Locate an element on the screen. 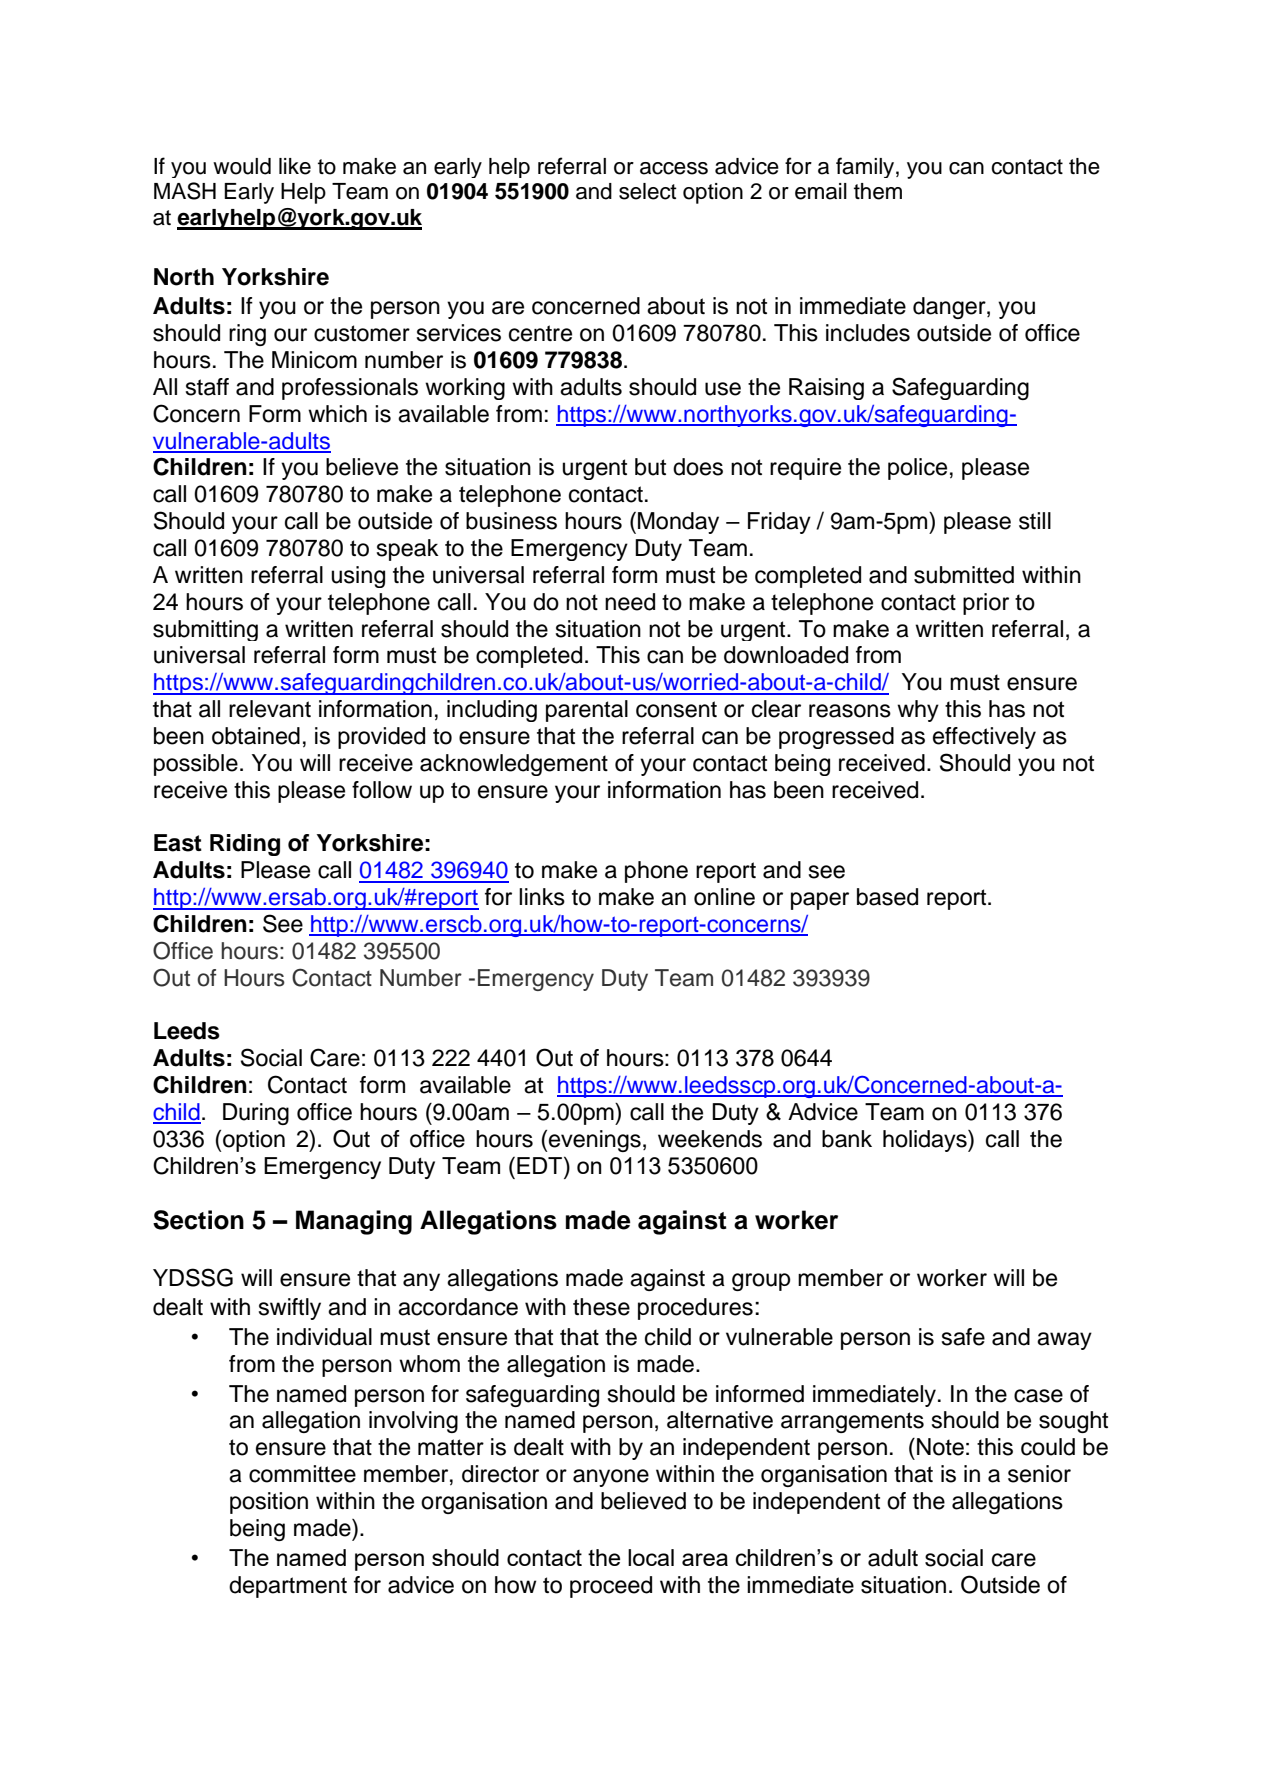 This screenshot has height=1787, width=1263. them is located at coordinates (878, 191).
